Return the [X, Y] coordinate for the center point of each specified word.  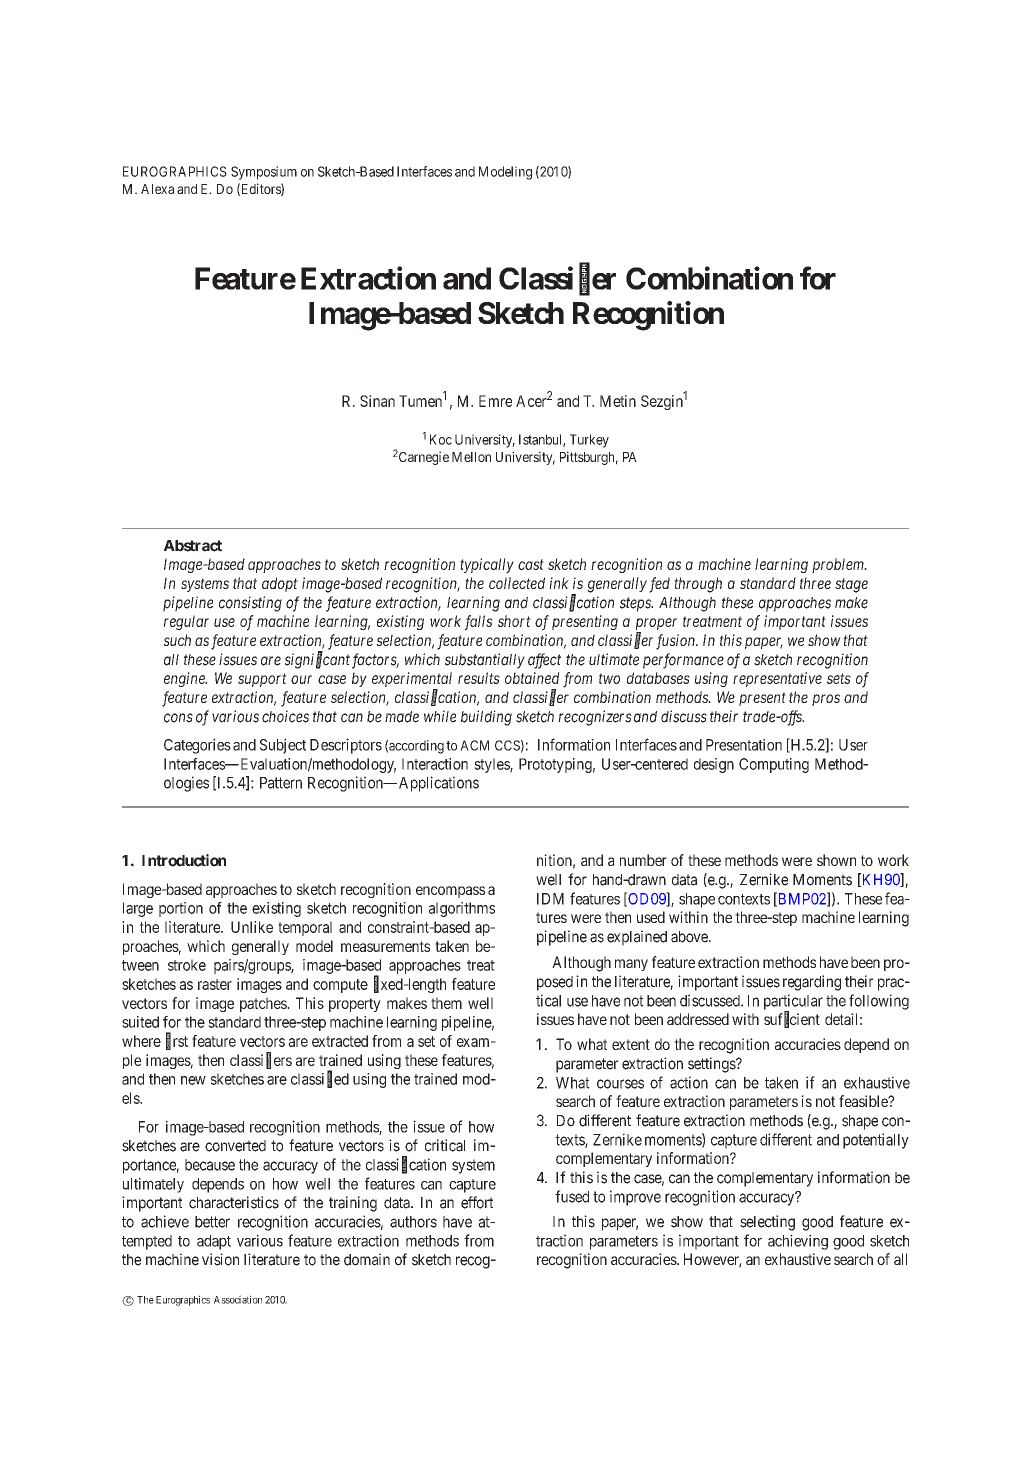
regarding [812, 983]
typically [487, 565]
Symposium [264, 173]
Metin [618, 401]
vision [220, 1259]
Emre [495, 401]
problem [839, 565]
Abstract [193, 546]
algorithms [462, 909]
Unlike [252, 927]
